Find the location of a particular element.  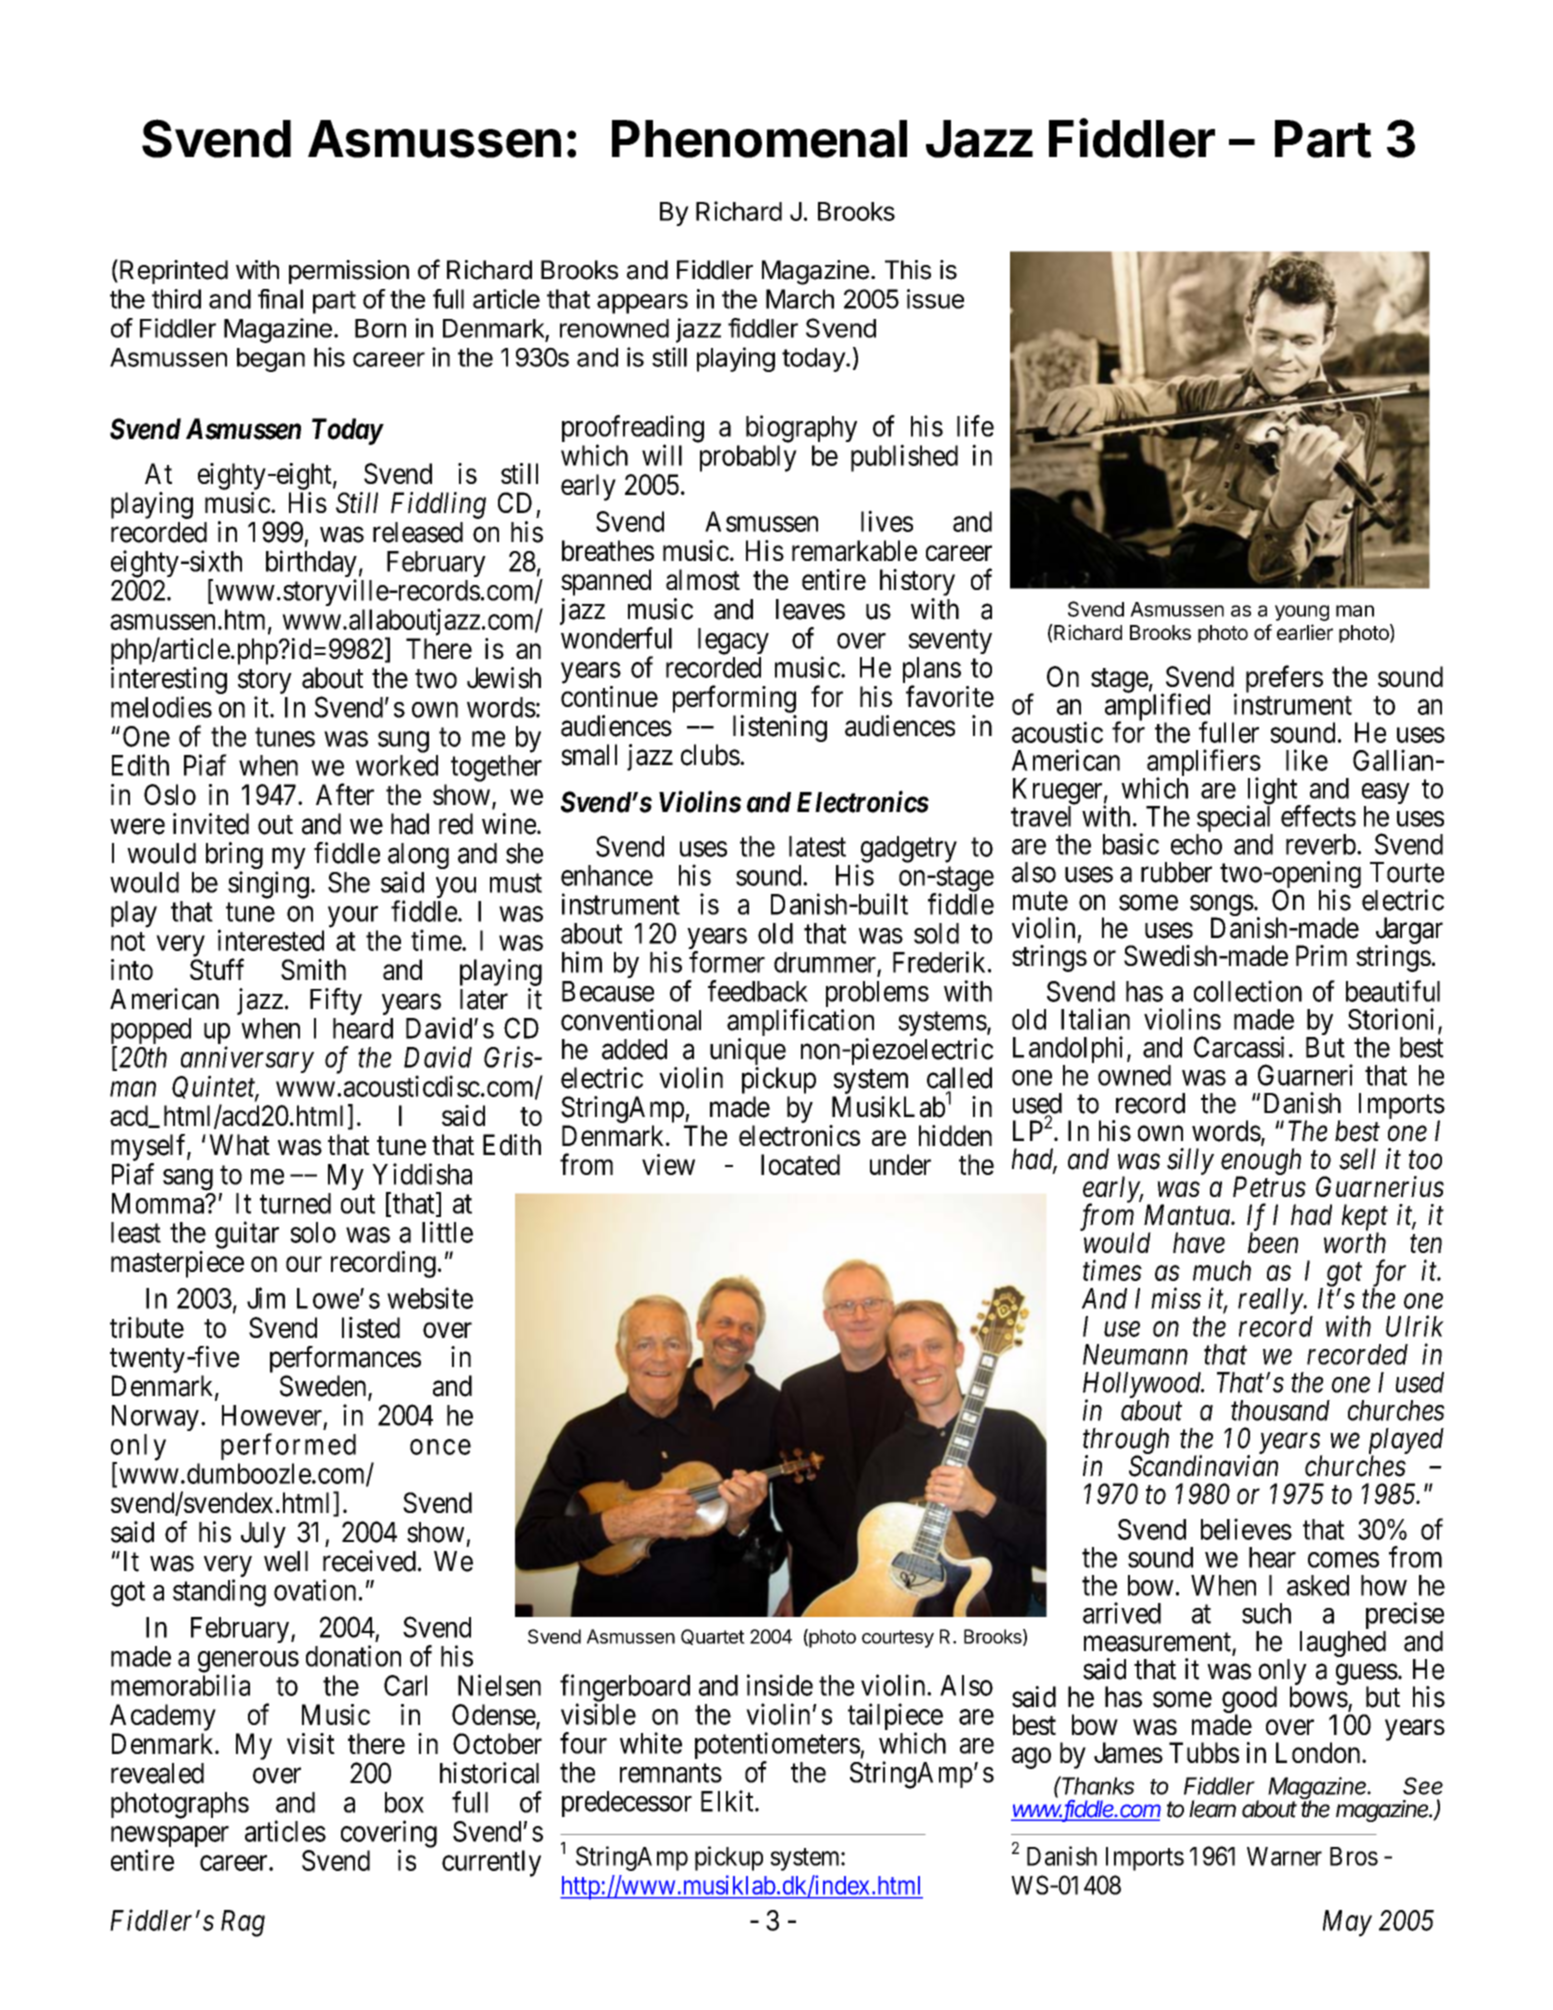

young is located at coordinates (1302, 613).
